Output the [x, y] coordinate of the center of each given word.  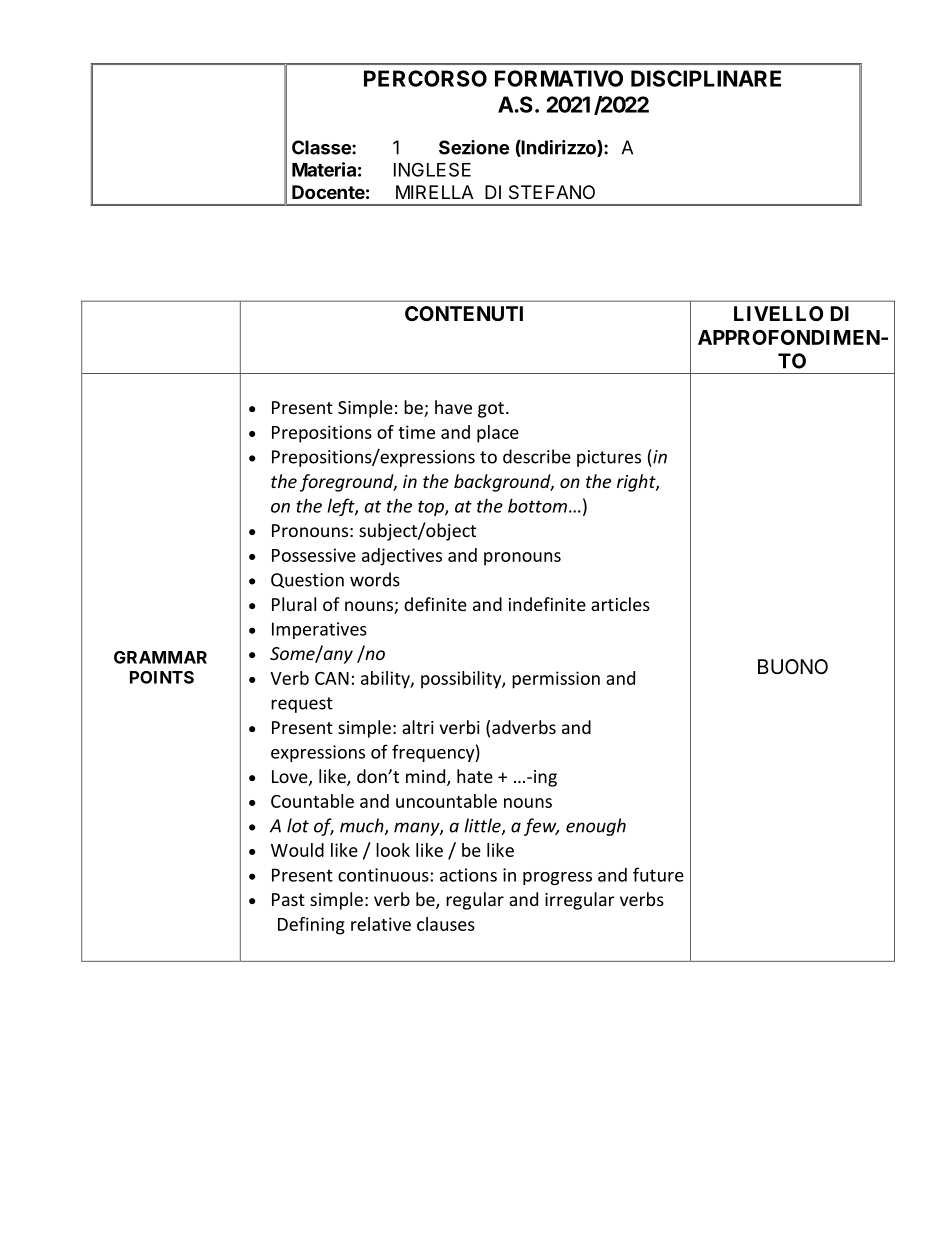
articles [620, 604]
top [432, 508]
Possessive [314, 555]
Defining [311, 926]
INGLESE [432, 169]
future [658, 874]
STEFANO [552, 192]
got [491, 410]
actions [468, 875]
